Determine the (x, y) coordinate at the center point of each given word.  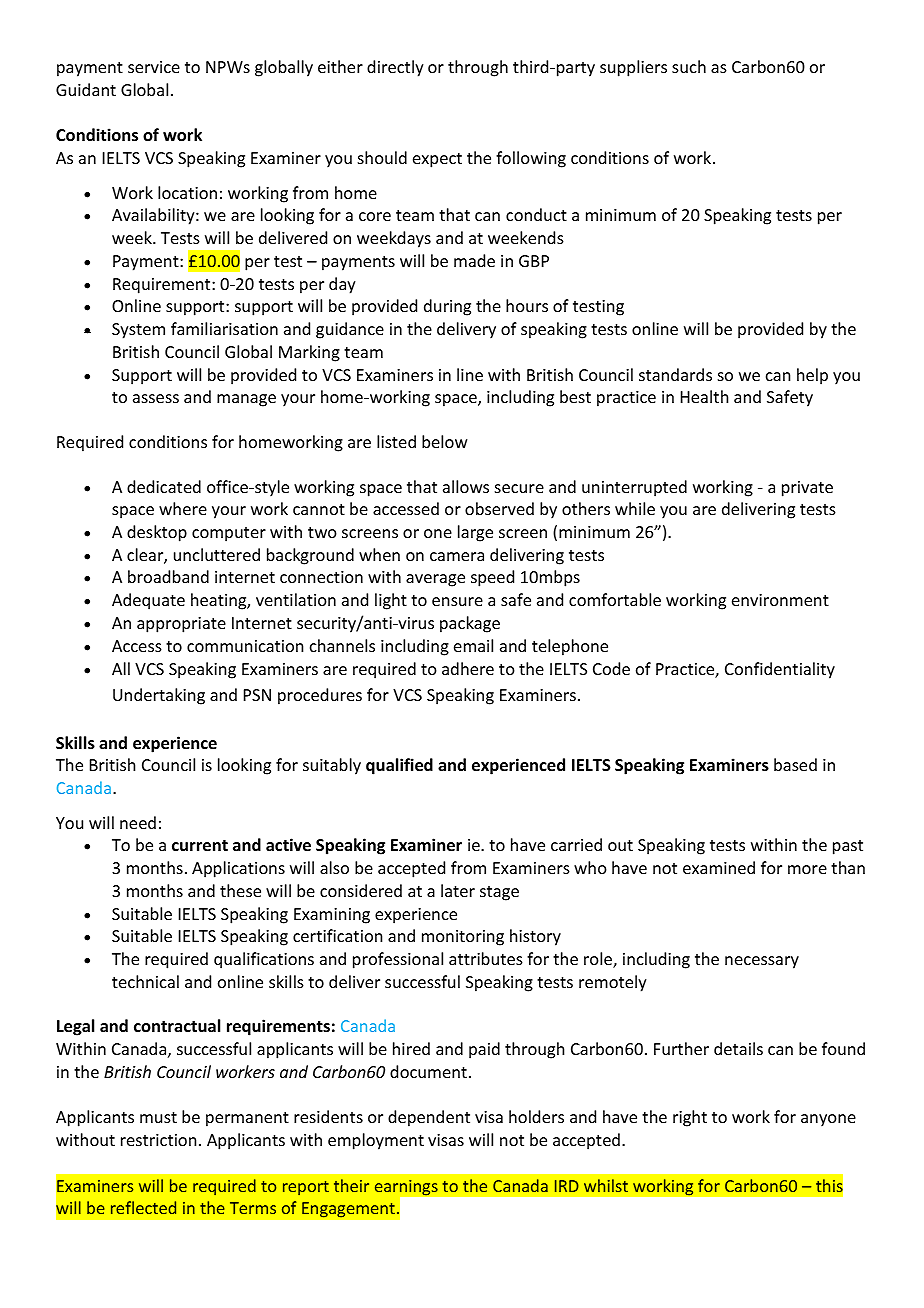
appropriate (181, 625)
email (473, 645)
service (154, 67)
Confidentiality (780, 670)
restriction (158, 1140)
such (689, 66)
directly (395, 68)
